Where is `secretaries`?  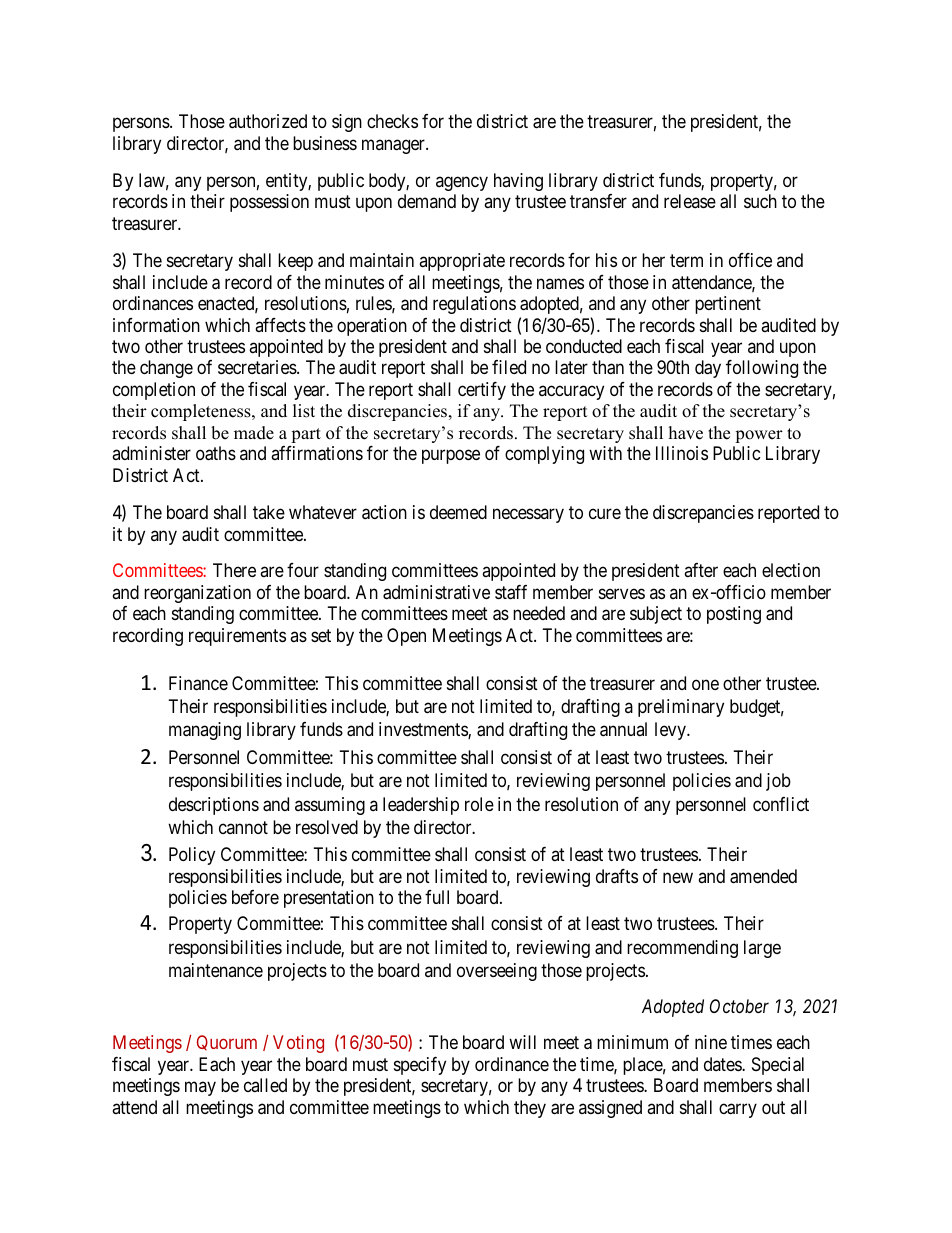 secretaries is located at coordinates (258, 367).
